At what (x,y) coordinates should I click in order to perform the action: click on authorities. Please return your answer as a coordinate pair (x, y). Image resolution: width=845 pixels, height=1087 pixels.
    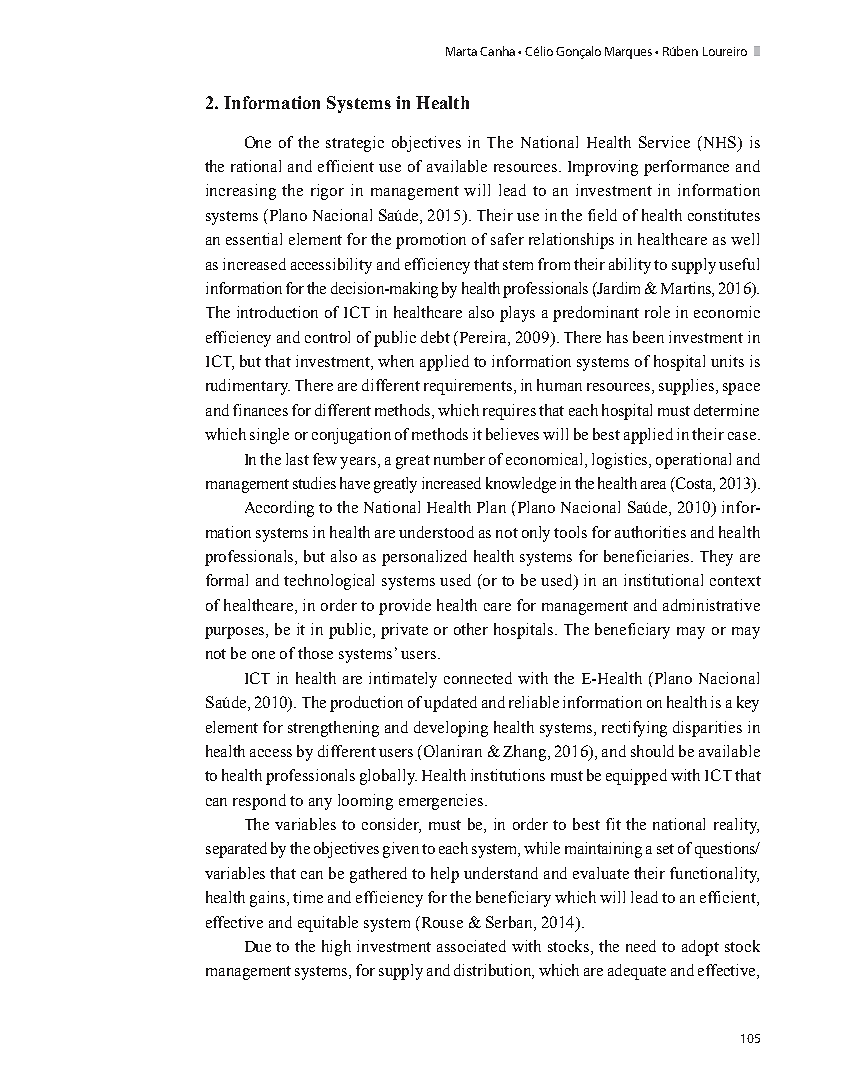
    Looking at the image, I should click on (650, 532).
